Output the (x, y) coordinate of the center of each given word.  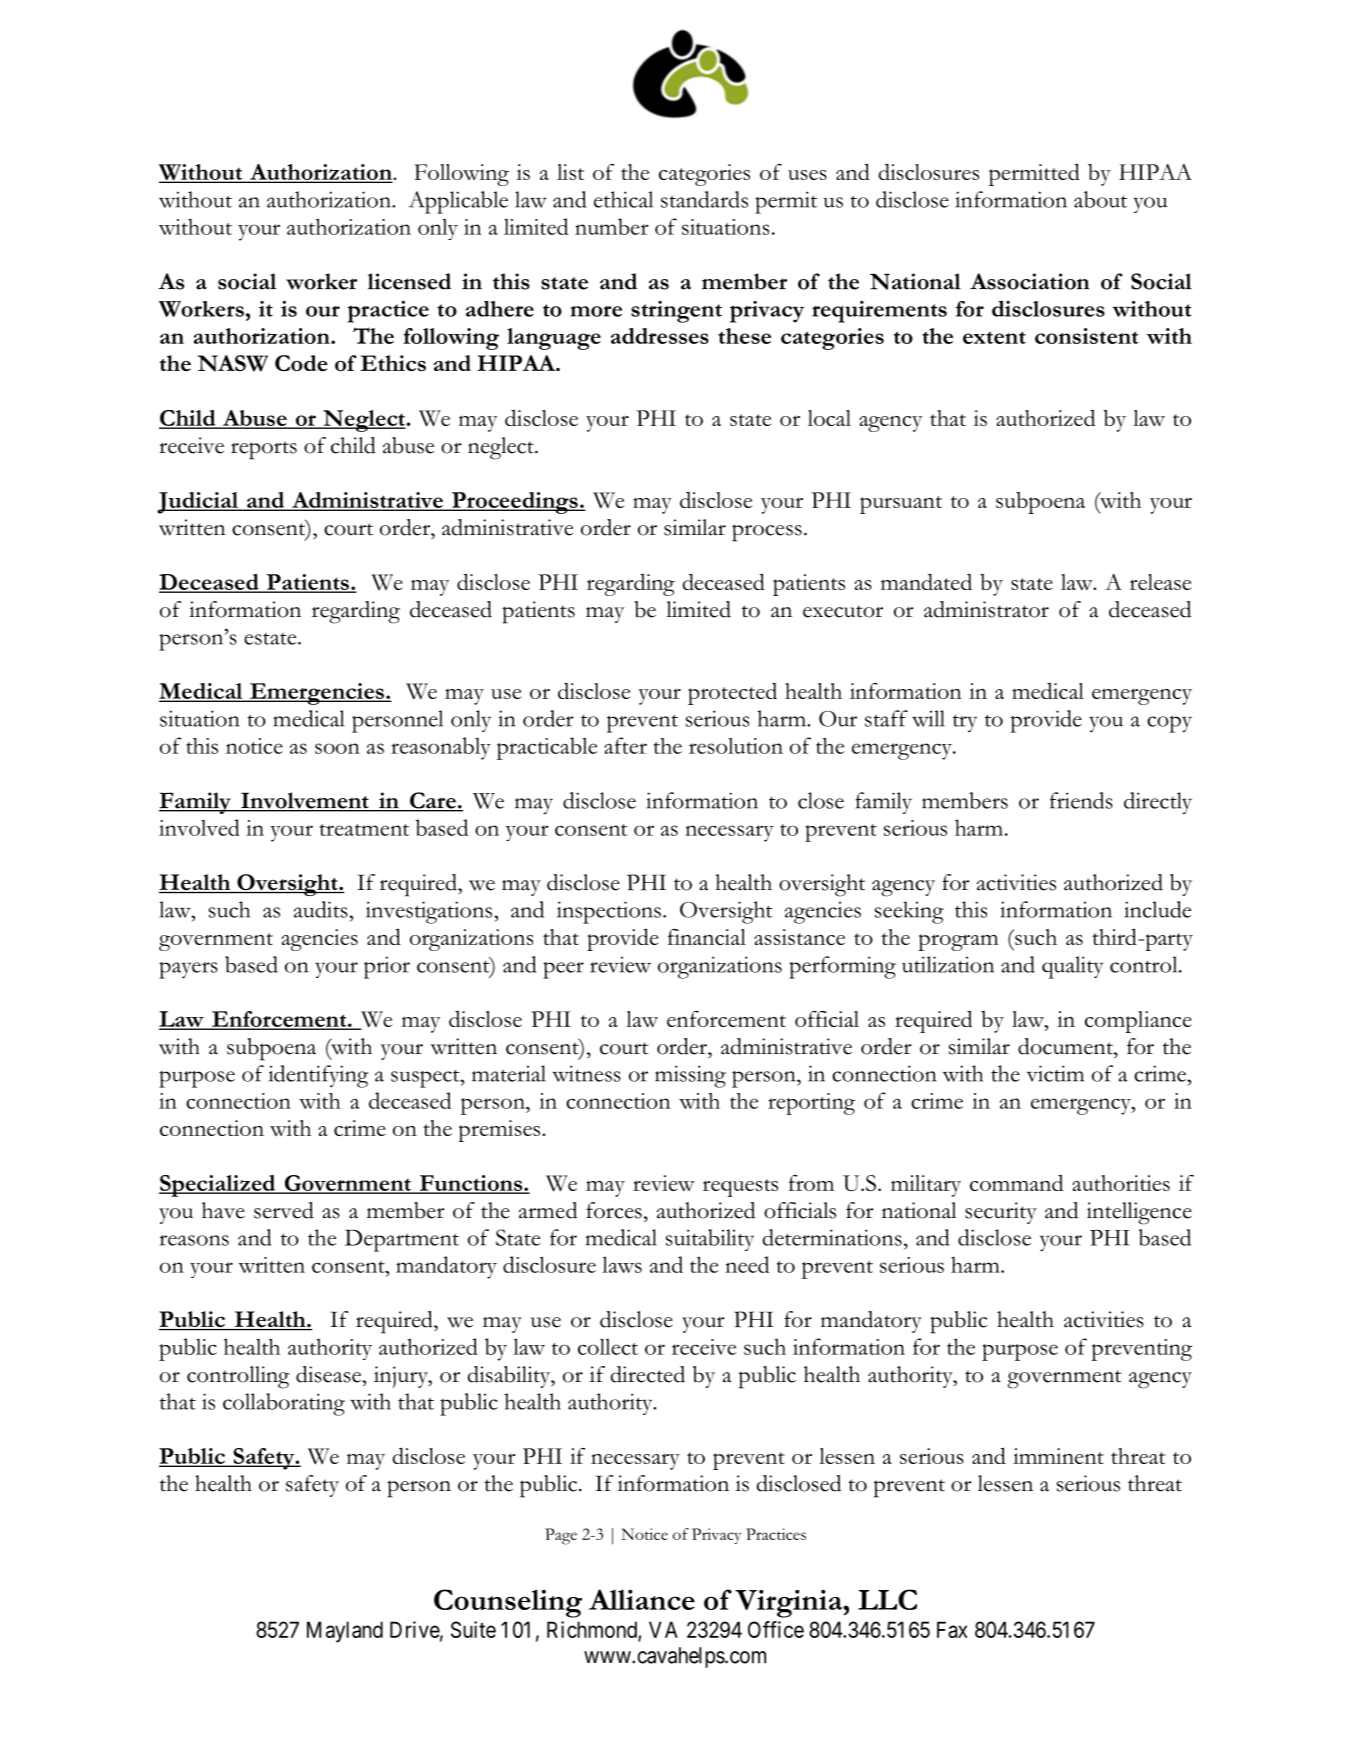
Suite (473, 1629)
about (1100, 199)
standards (704, 199)
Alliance (642, 1599)
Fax (952, 1629)
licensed (409, 281)
